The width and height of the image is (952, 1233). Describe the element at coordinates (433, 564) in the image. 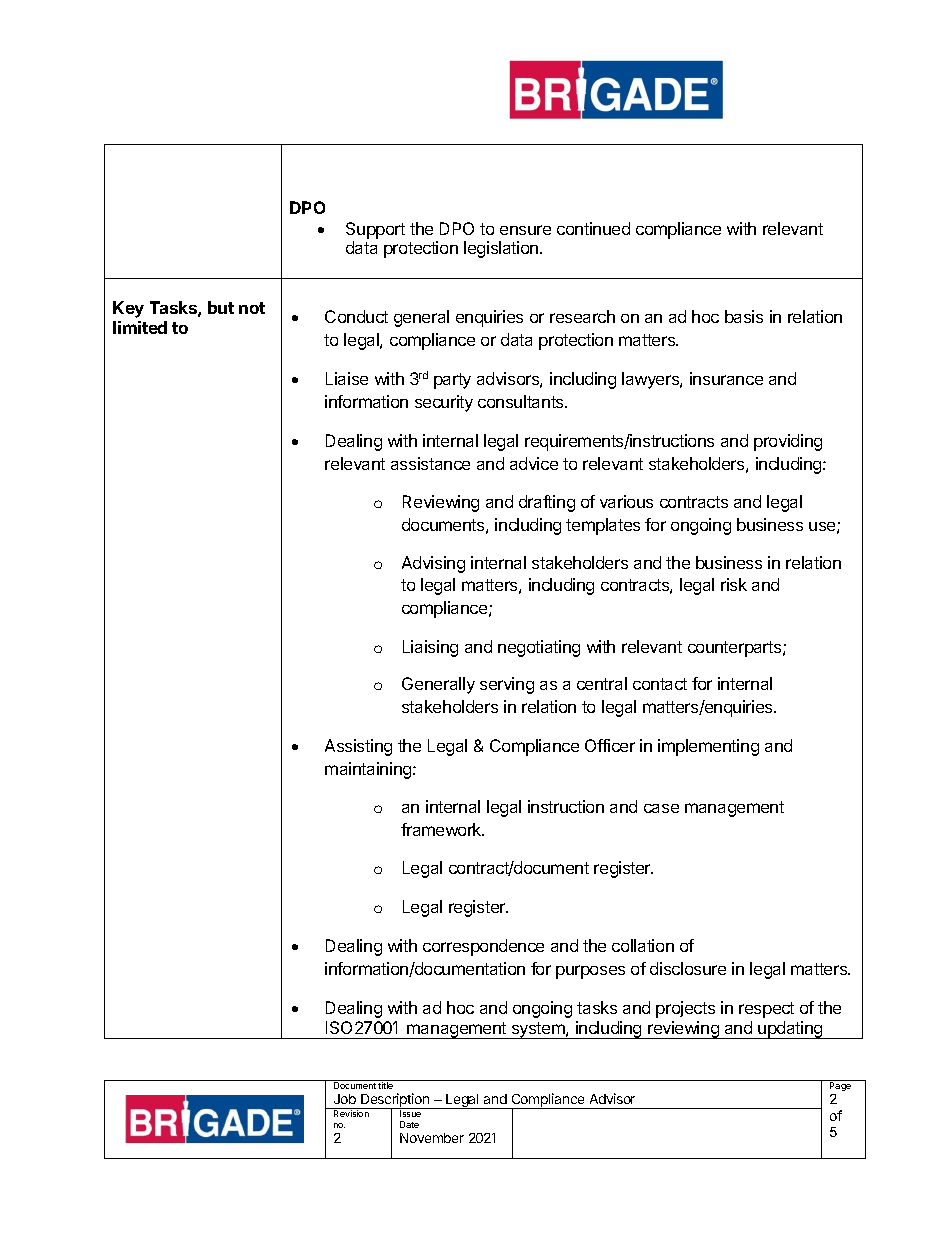

I see `Advising` at that location.
